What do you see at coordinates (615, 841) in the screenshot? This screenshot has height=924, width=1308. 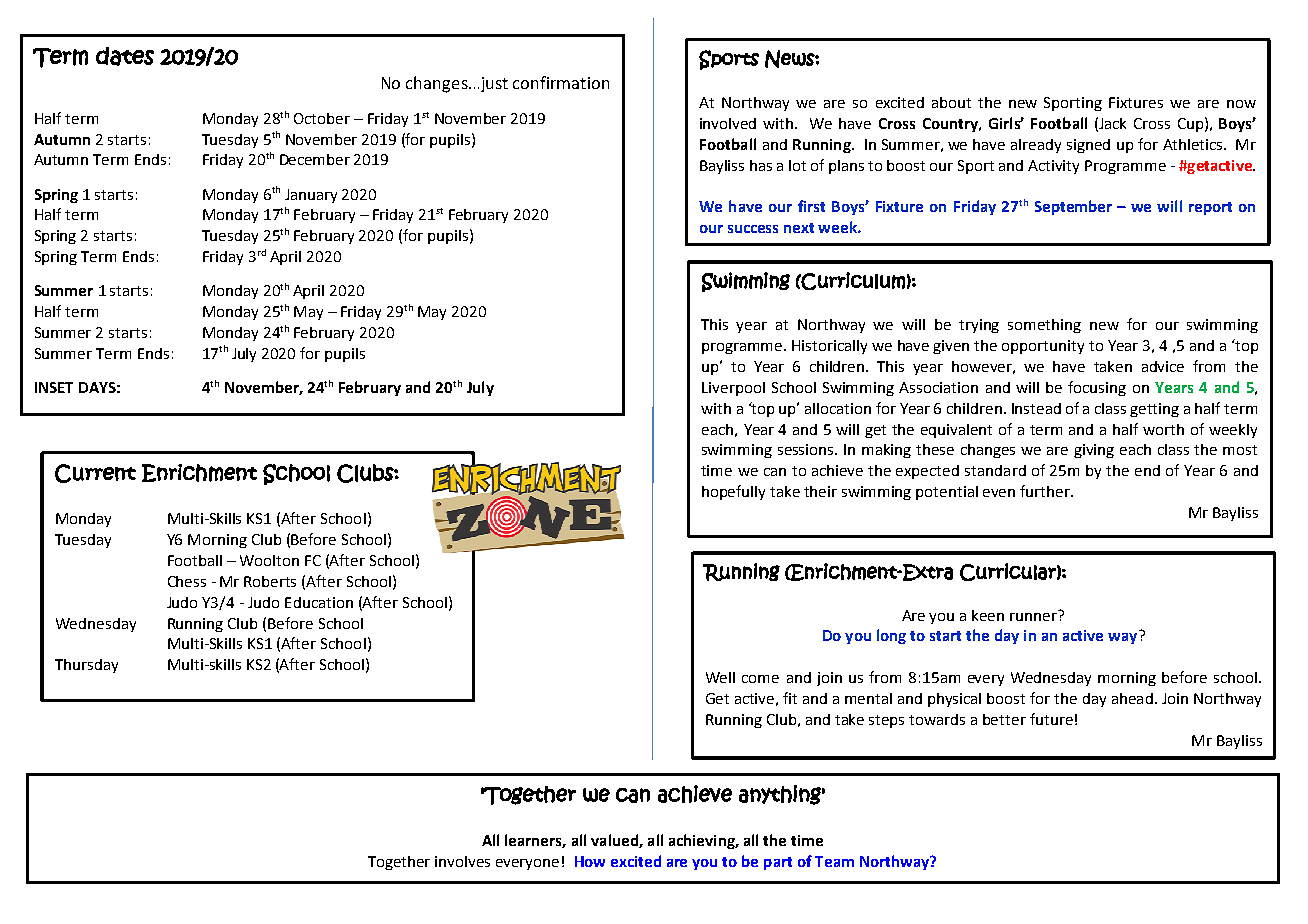 I see `valued` at bounding box center [615, 841].
